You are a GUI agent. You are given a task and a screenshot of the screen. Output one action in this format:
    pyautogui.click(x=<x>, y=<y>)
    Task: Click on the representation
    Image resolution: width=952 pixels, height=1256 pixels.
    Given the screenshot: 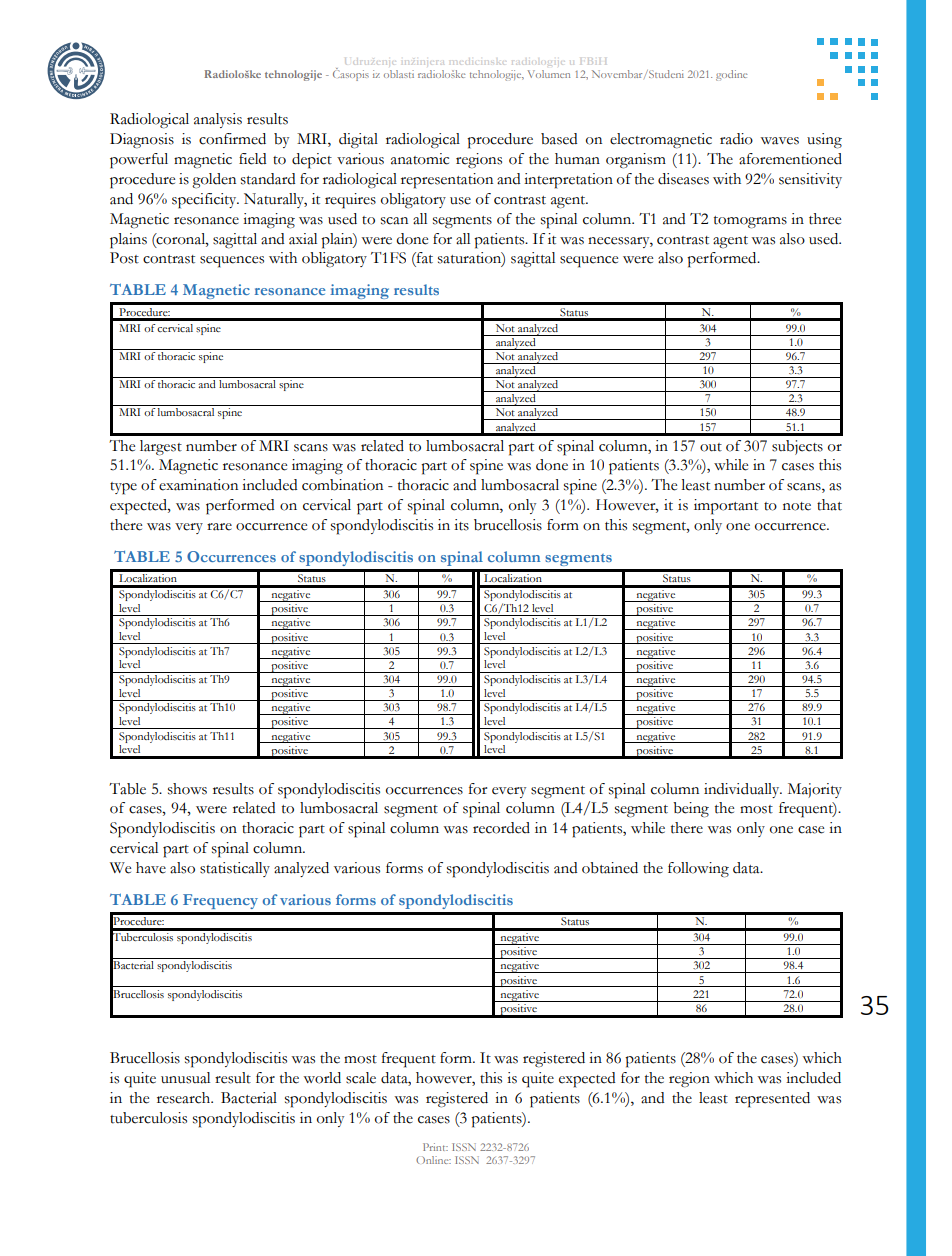 What is the action you would take?
    pyautogui.click(x=447, y=181)
